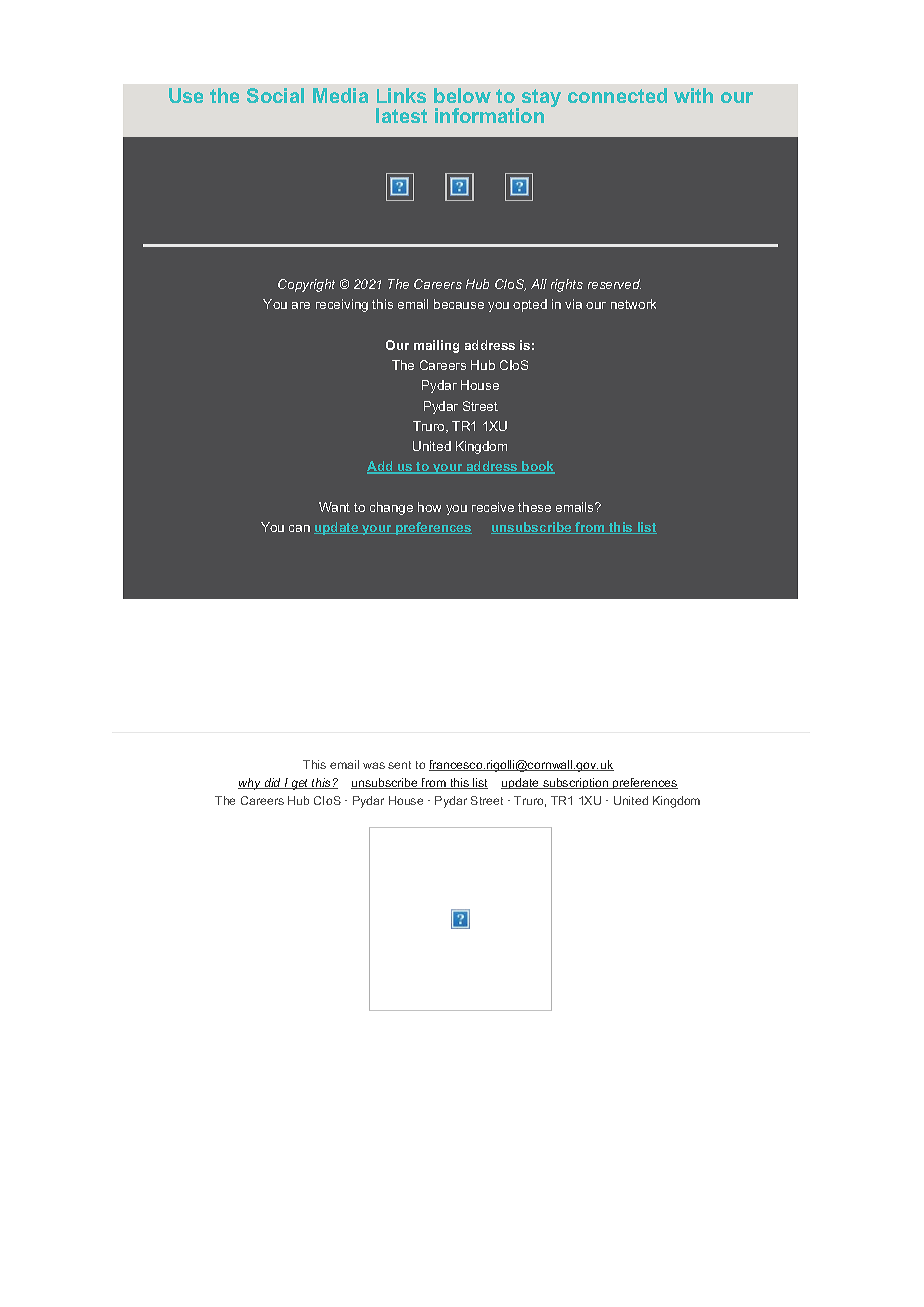  Describe the element at coordinates (537, 467) in the image. I see `book` at that location.
